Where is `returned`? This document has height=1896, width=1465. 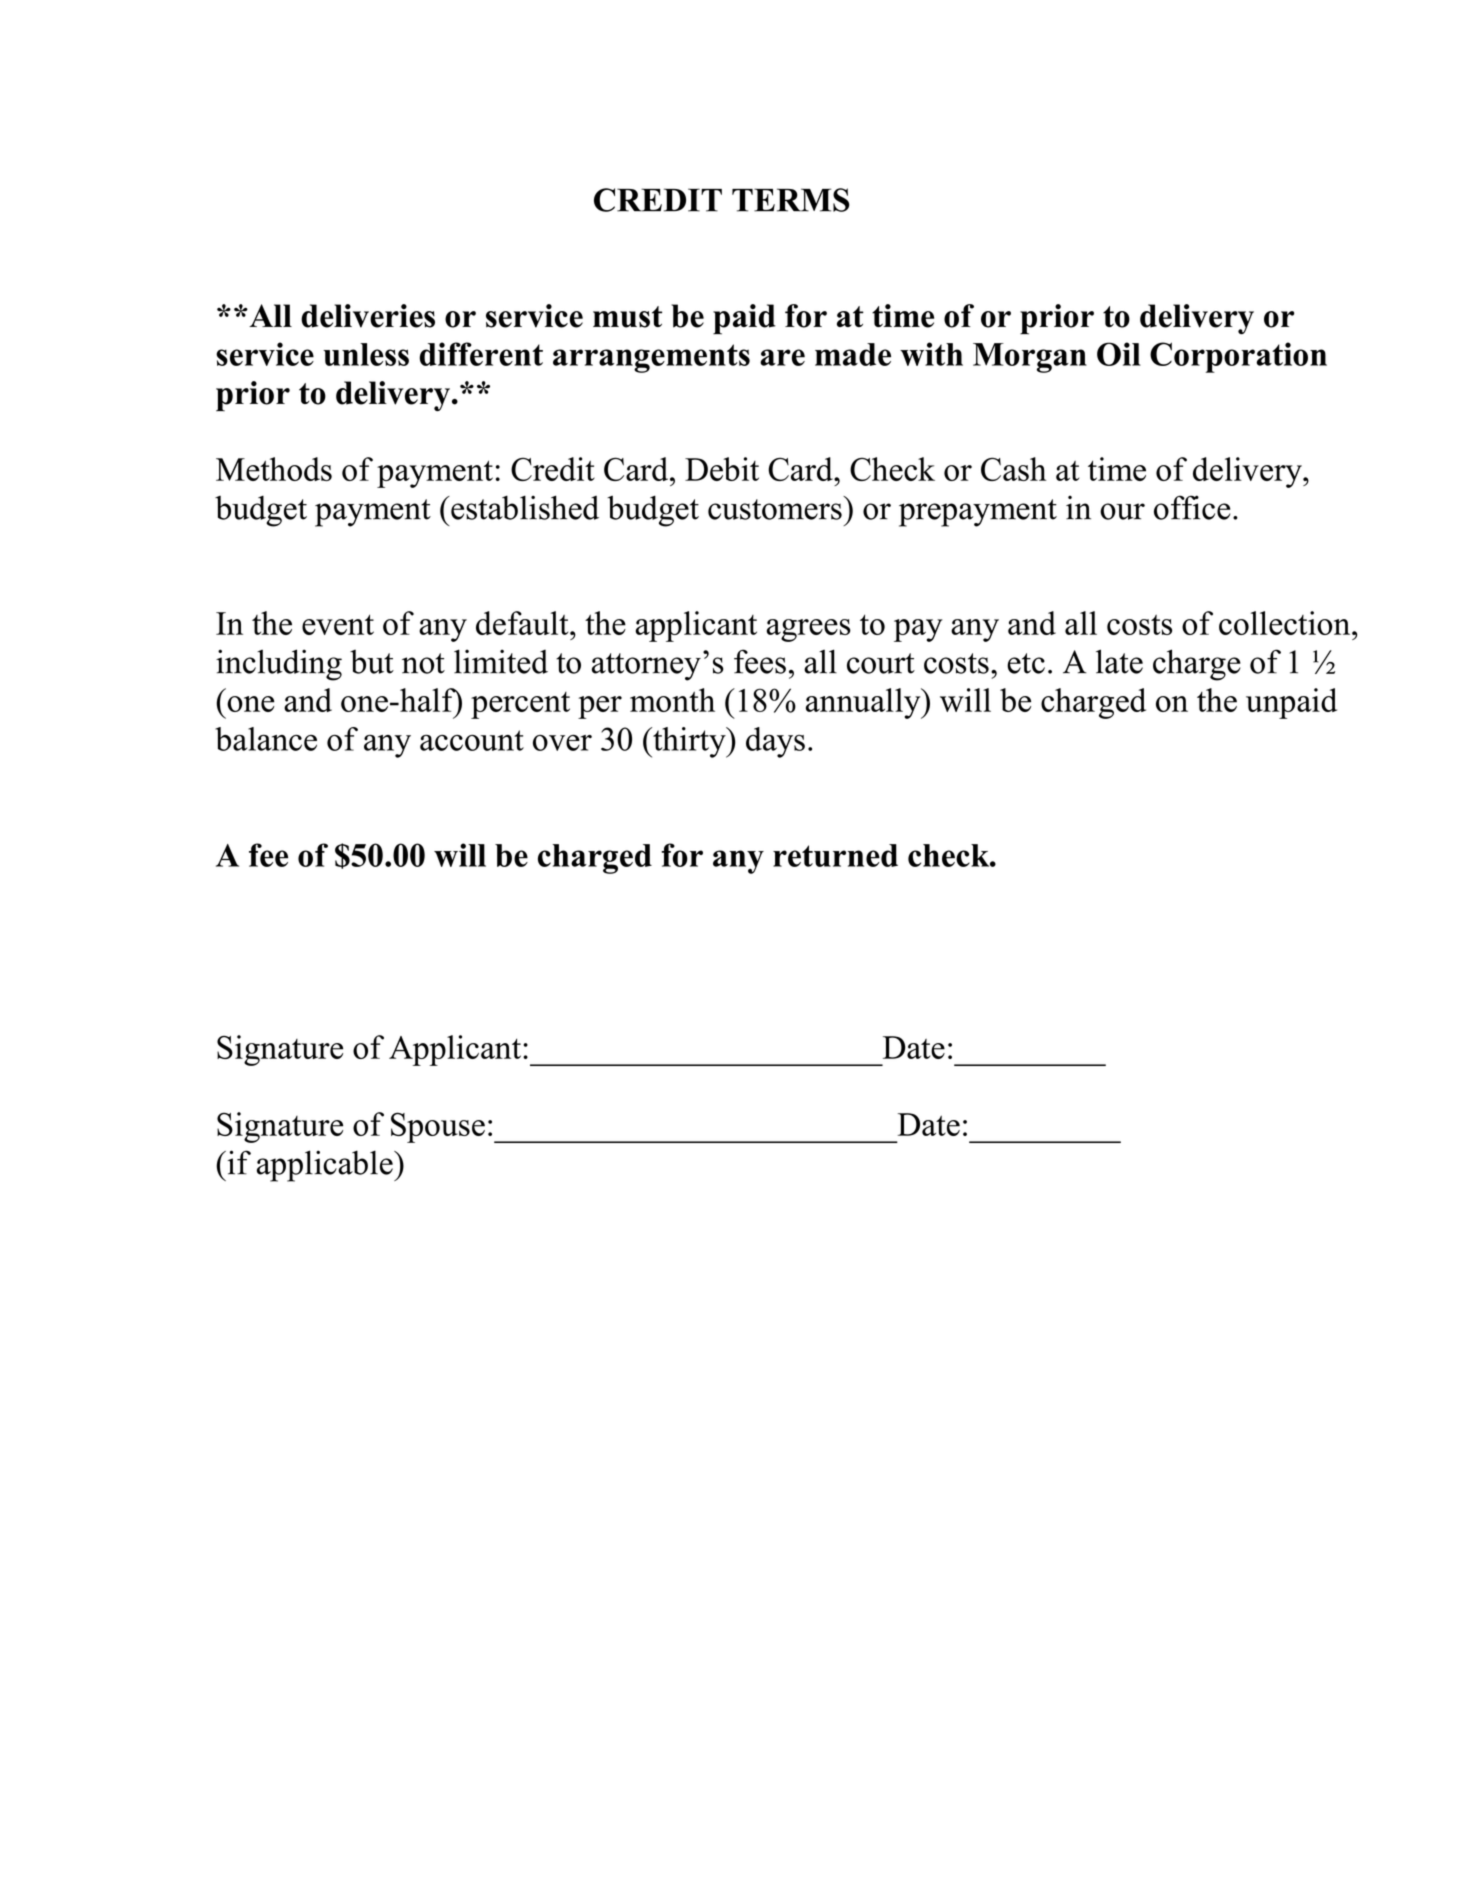 returned is located at coordinates (835, 855).
